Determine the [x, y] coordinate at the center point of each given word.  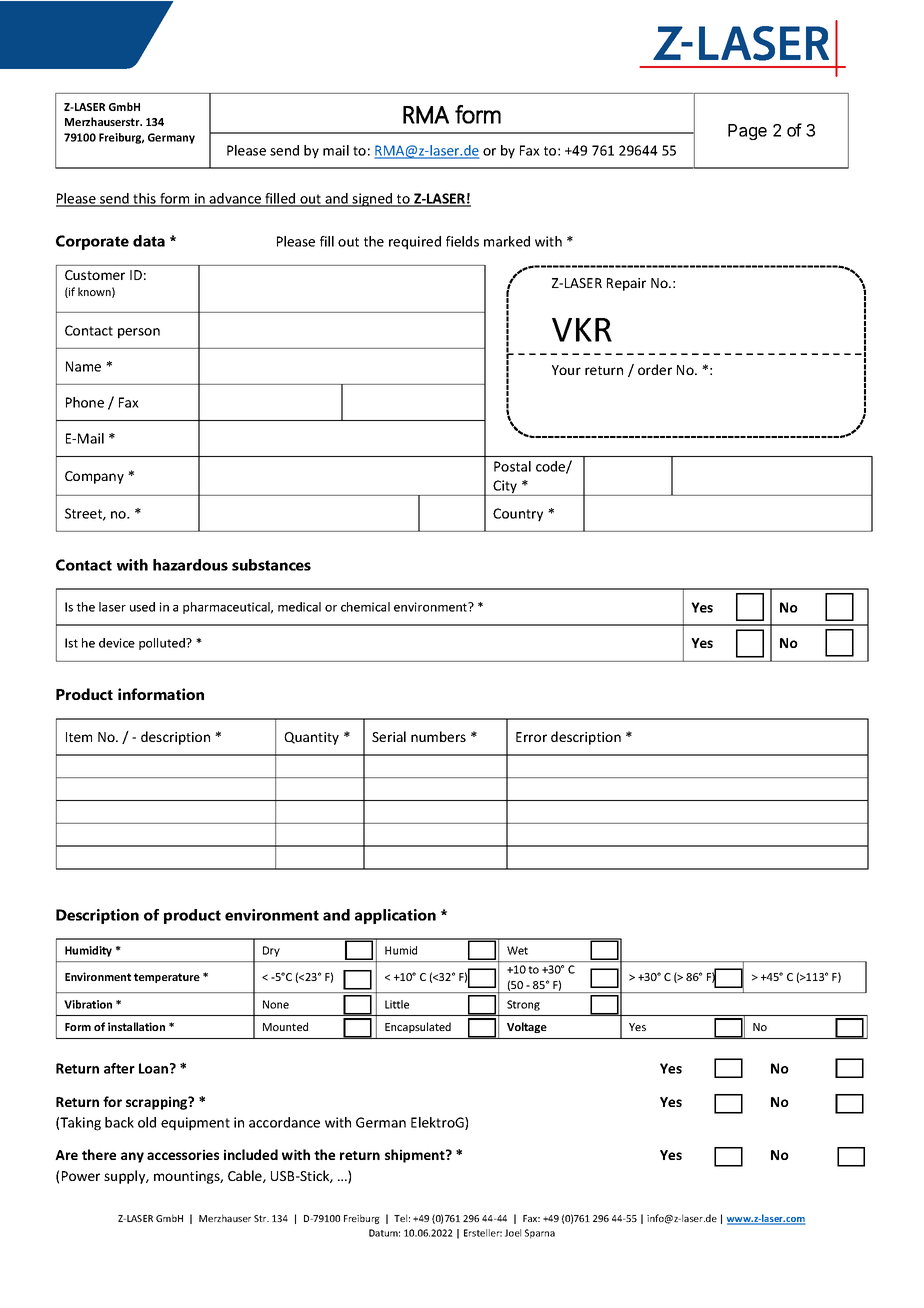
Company [94, 477]
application [395, 916]
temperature [167, 978]
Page [747, 132]
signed [373, 200]
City [506, 488]
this [144, 199]
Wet [517, 950]
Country [518, 515]
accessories [183, 1154]
